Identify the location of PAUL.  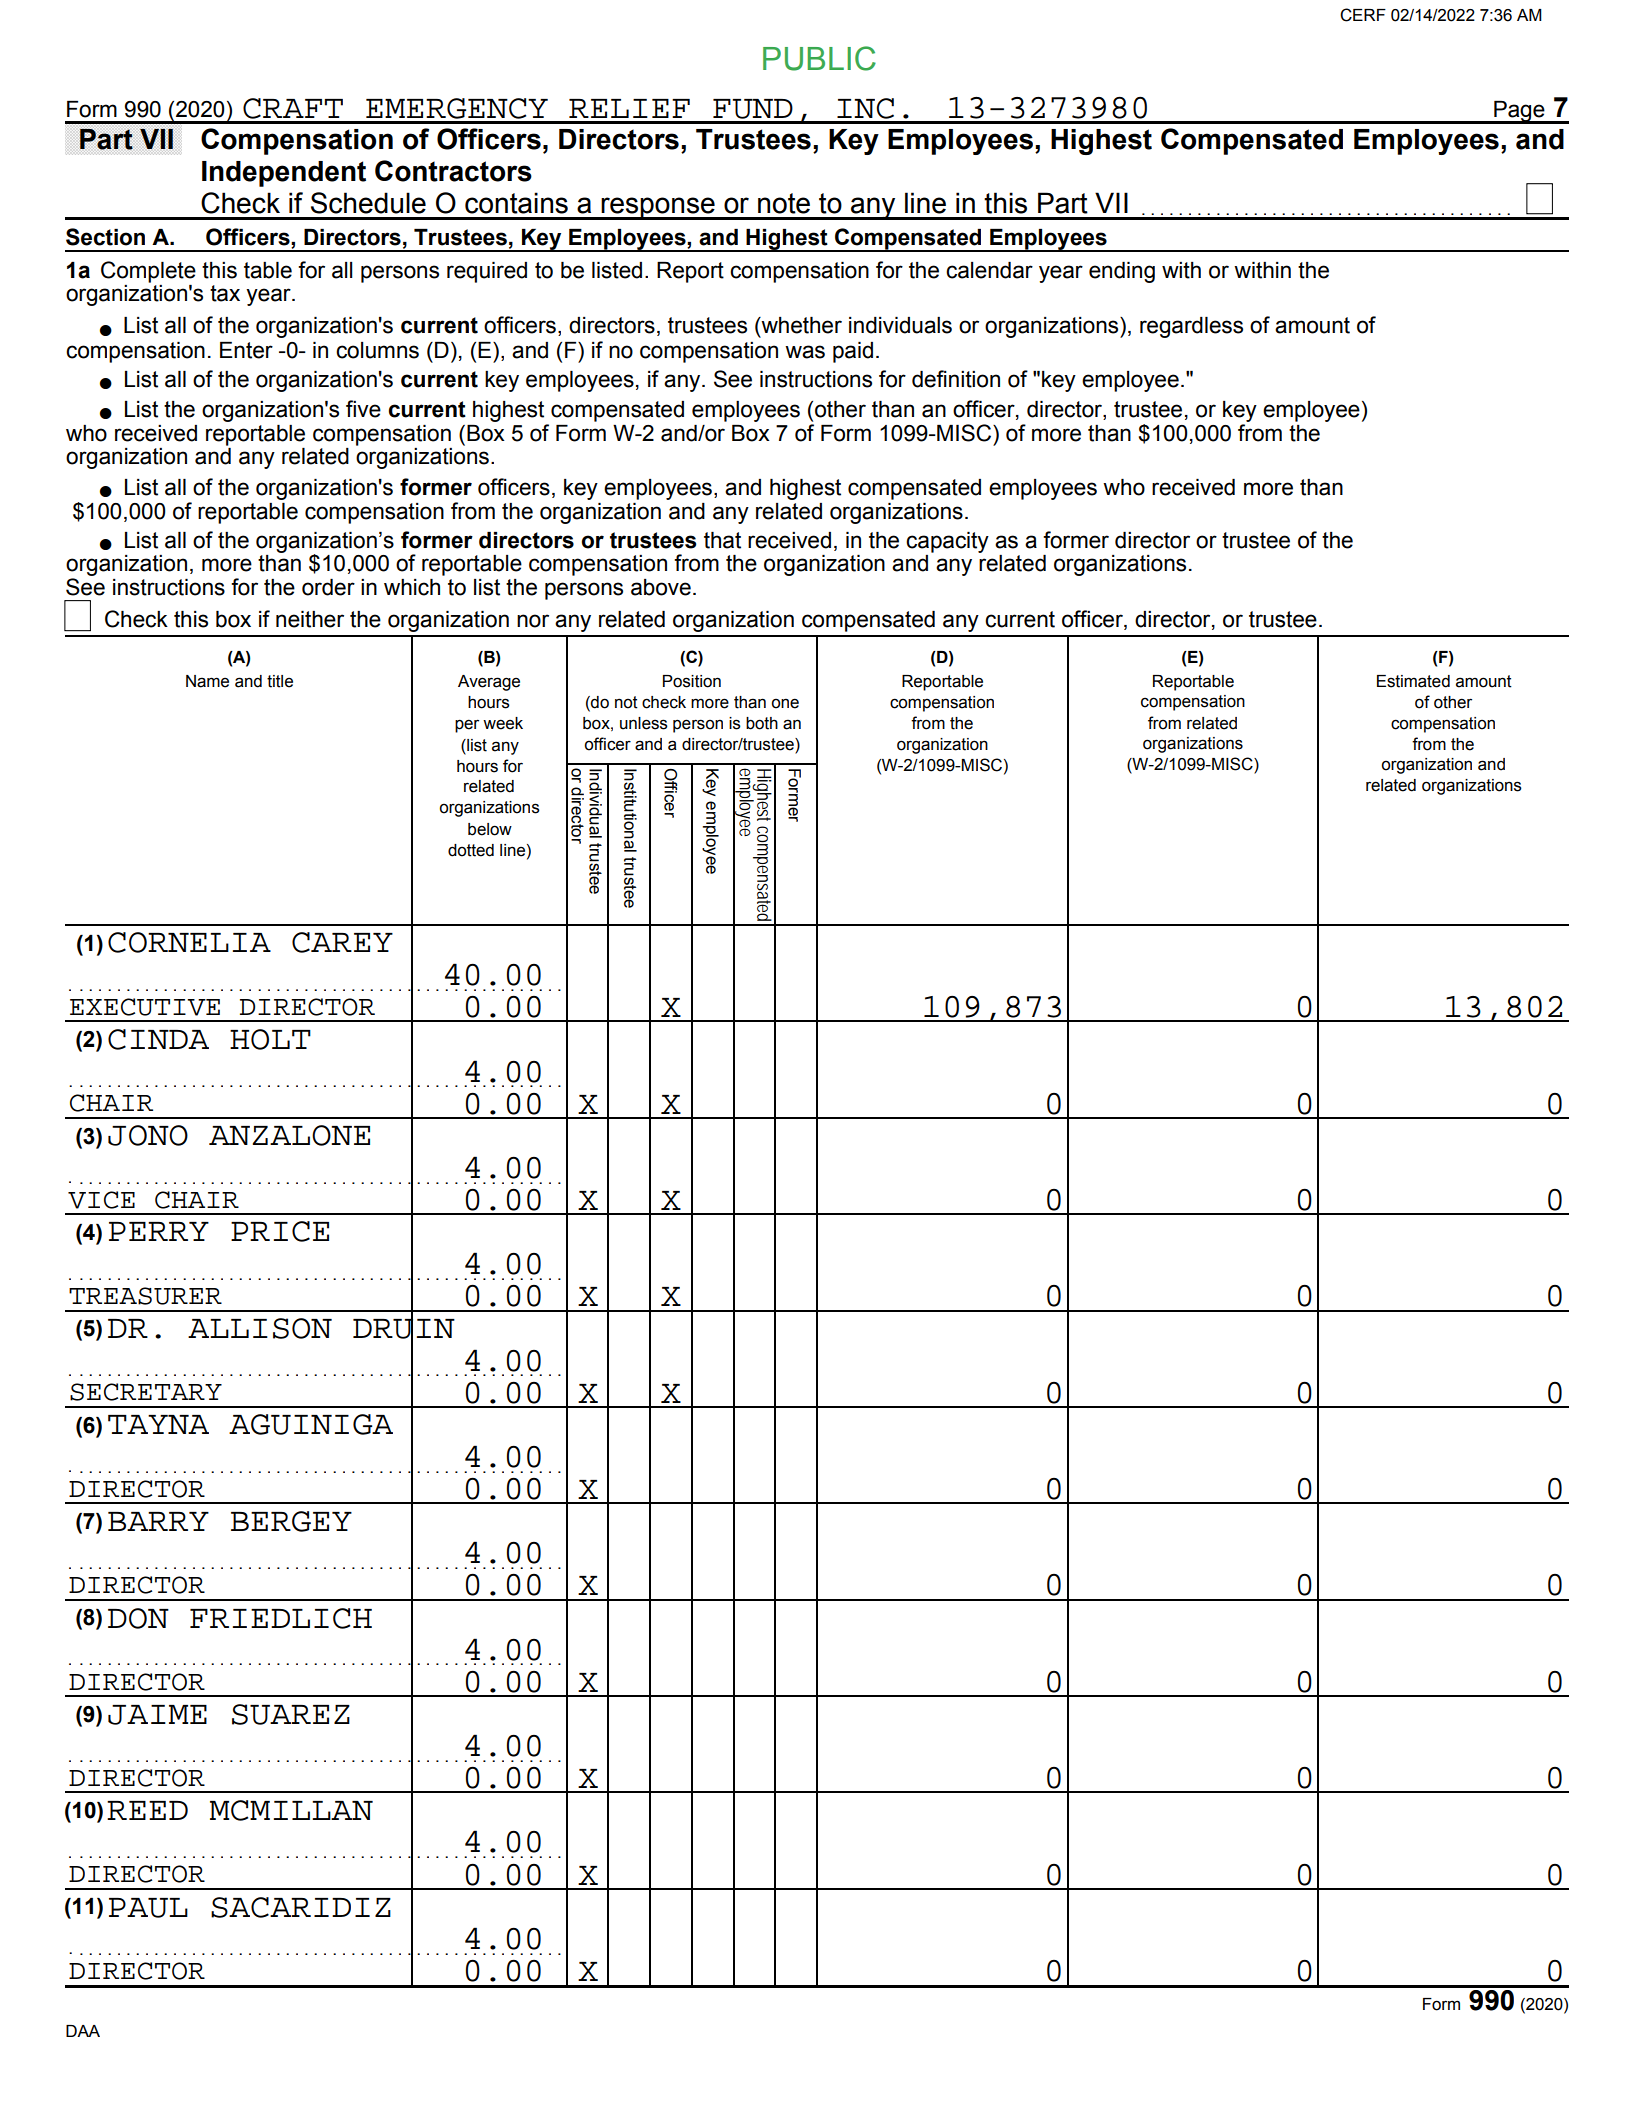
(148, 1908).
